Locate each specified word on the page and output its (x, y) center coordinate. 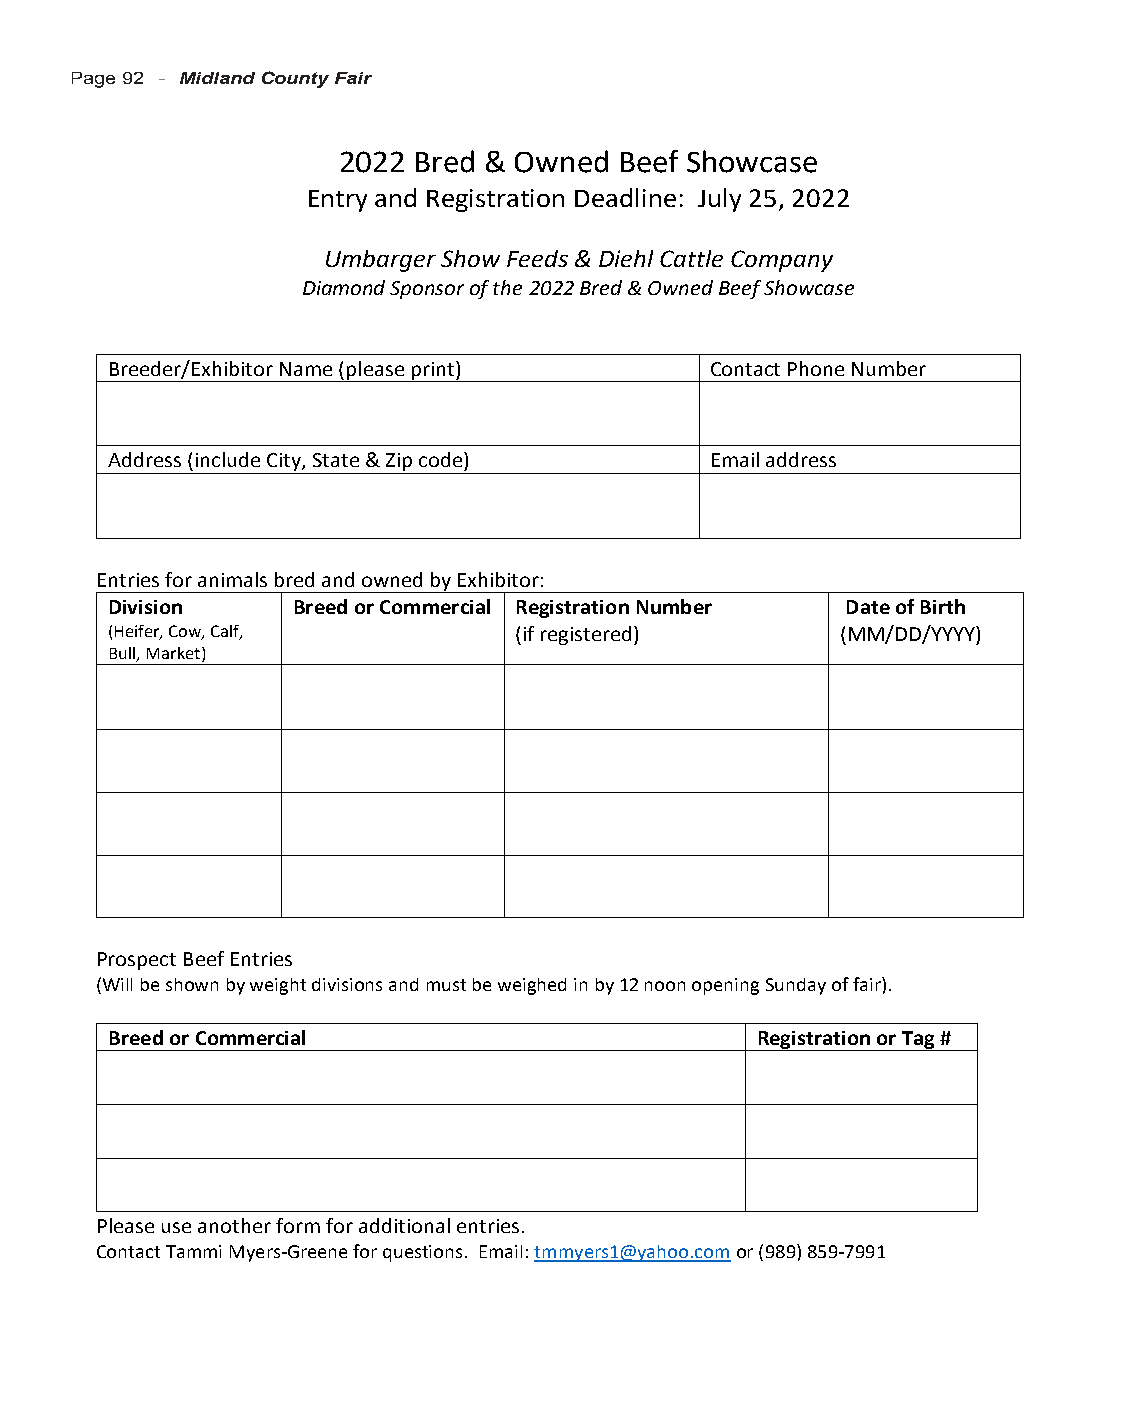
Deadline (625, 197)
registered (586, 635)
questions (424, 1253)
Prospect (137, 961)
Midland (217, 78)
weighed (532, 986)
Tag (918, 1041)
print (432, 372)
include (228, 459)
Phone (816, 368)
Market (175, 654)
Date (868, 607)
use (176, 1227)
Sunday (796, 986)
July (719, 200)
